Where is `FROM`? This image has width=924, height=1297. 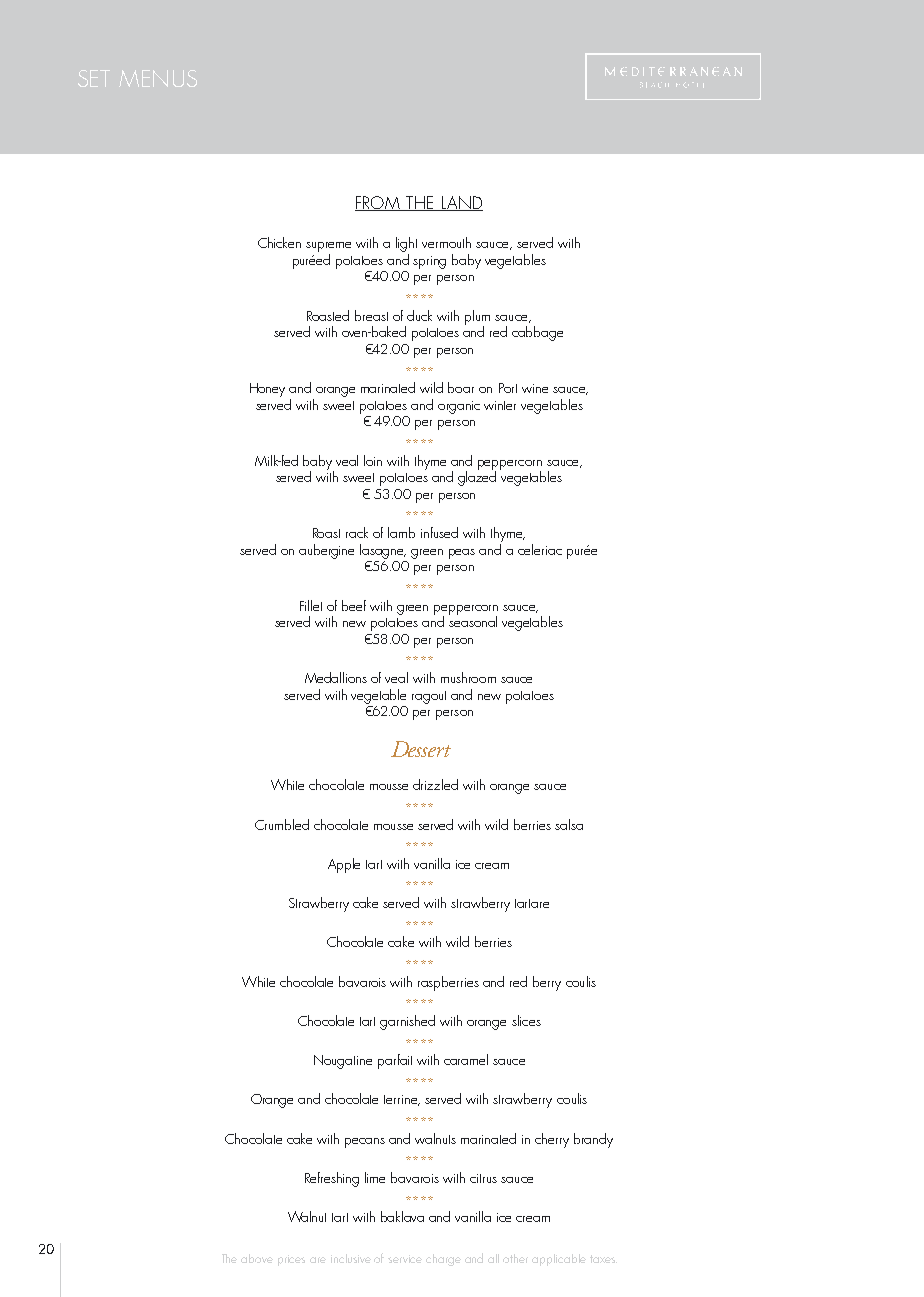
FROM is located at coordinates (378, 203).
